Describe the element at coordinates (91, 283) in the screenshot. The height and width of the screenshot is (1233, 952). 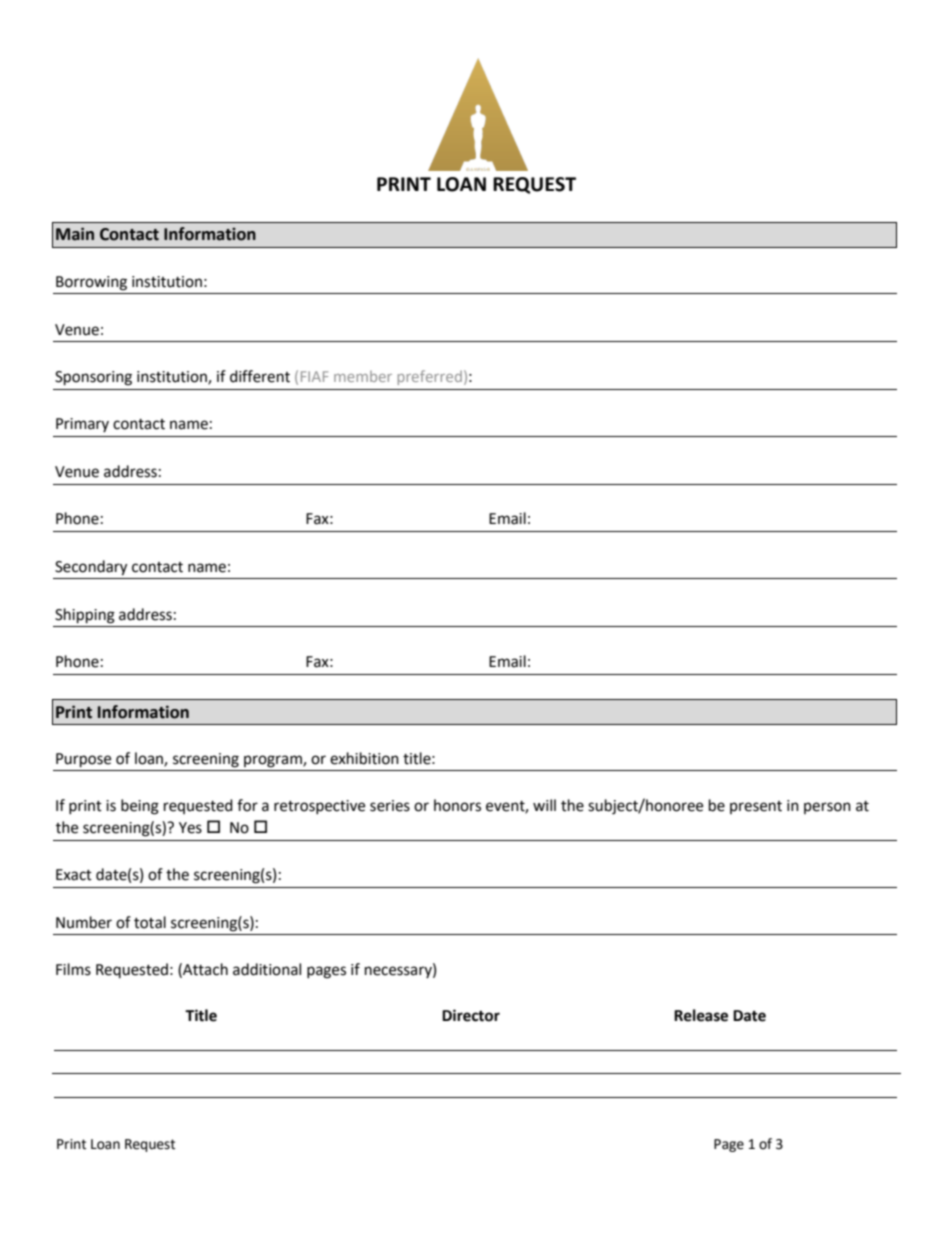
I see `Borrowing` at that location.
